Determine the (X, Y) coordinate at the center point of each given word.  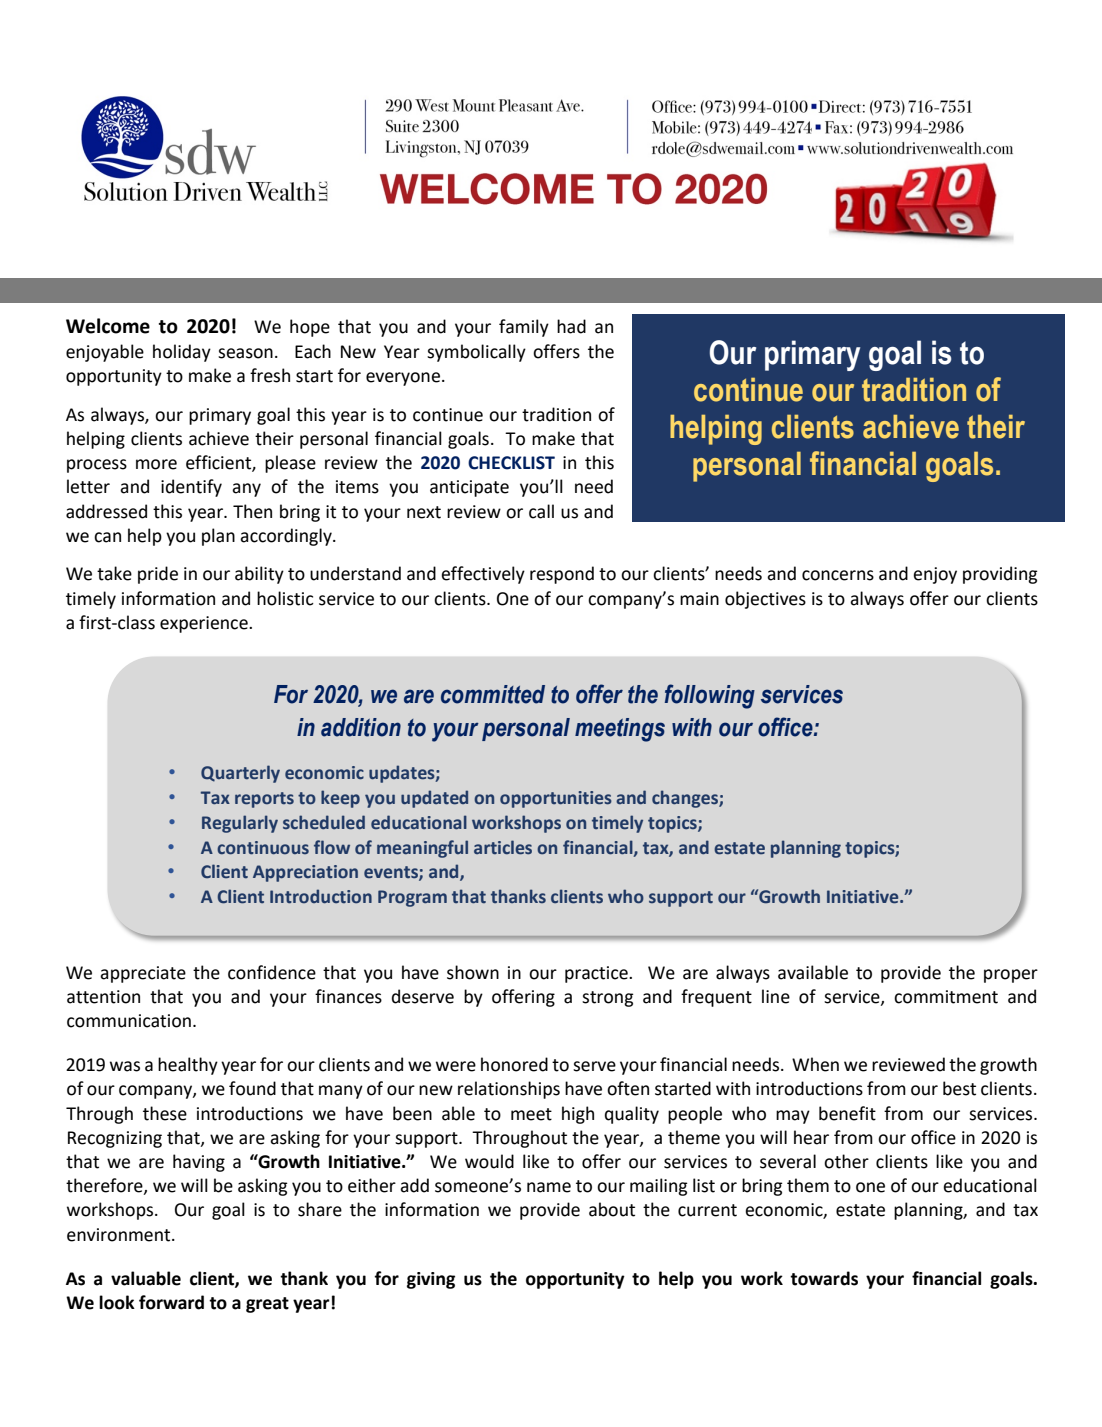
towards (824, 1278)
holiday (182, 353)
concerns (838, 575)
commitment (946, 997)
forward (171, 1302)
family (524, 328)
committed (493, 694)
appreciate (143, 974)
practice (597, 974)
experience (205, 624)
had (571, 326)
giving (431, 1280)
